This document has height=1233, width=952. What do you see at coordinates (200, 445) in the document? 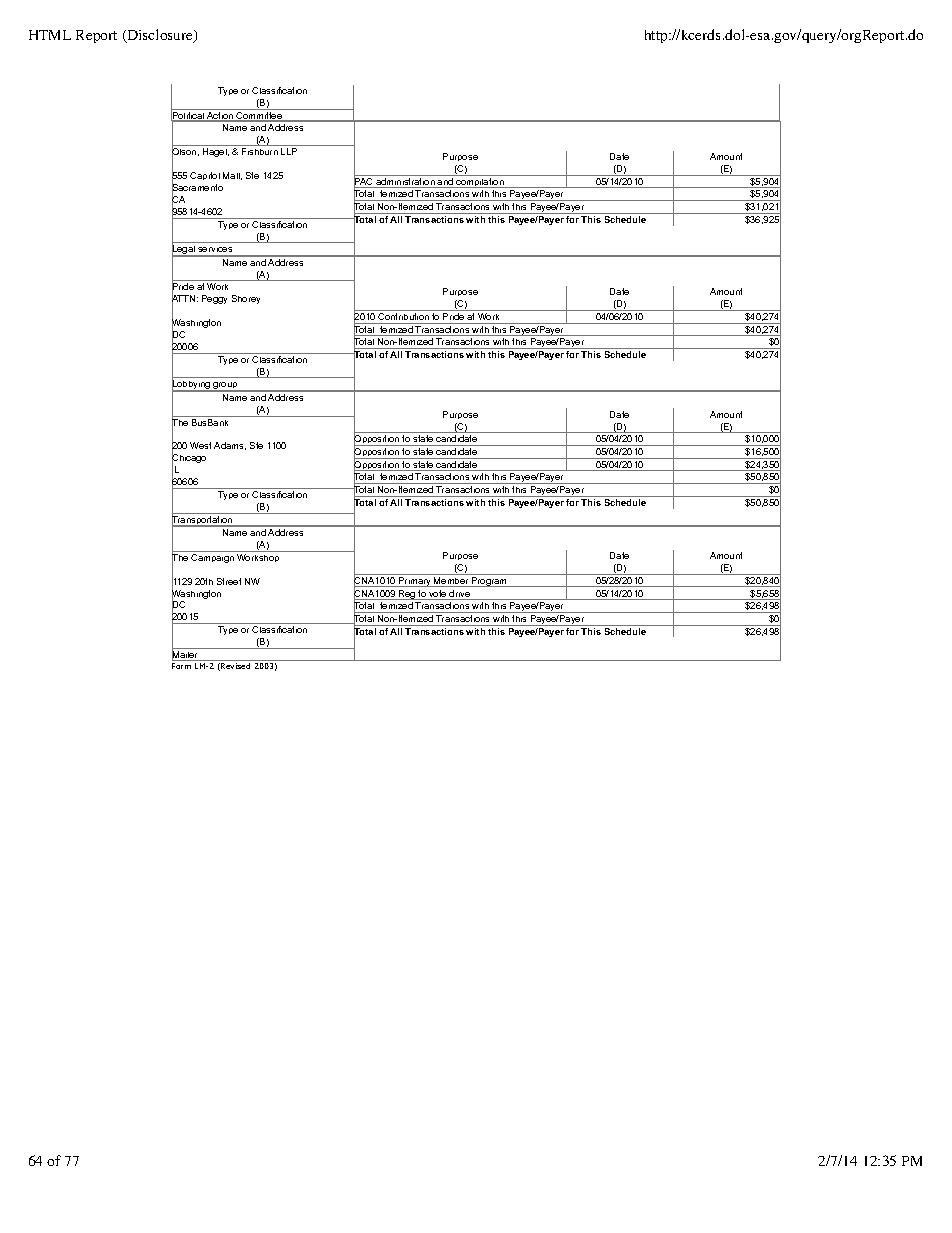
I see `West` at bounding box center [200, 445].
